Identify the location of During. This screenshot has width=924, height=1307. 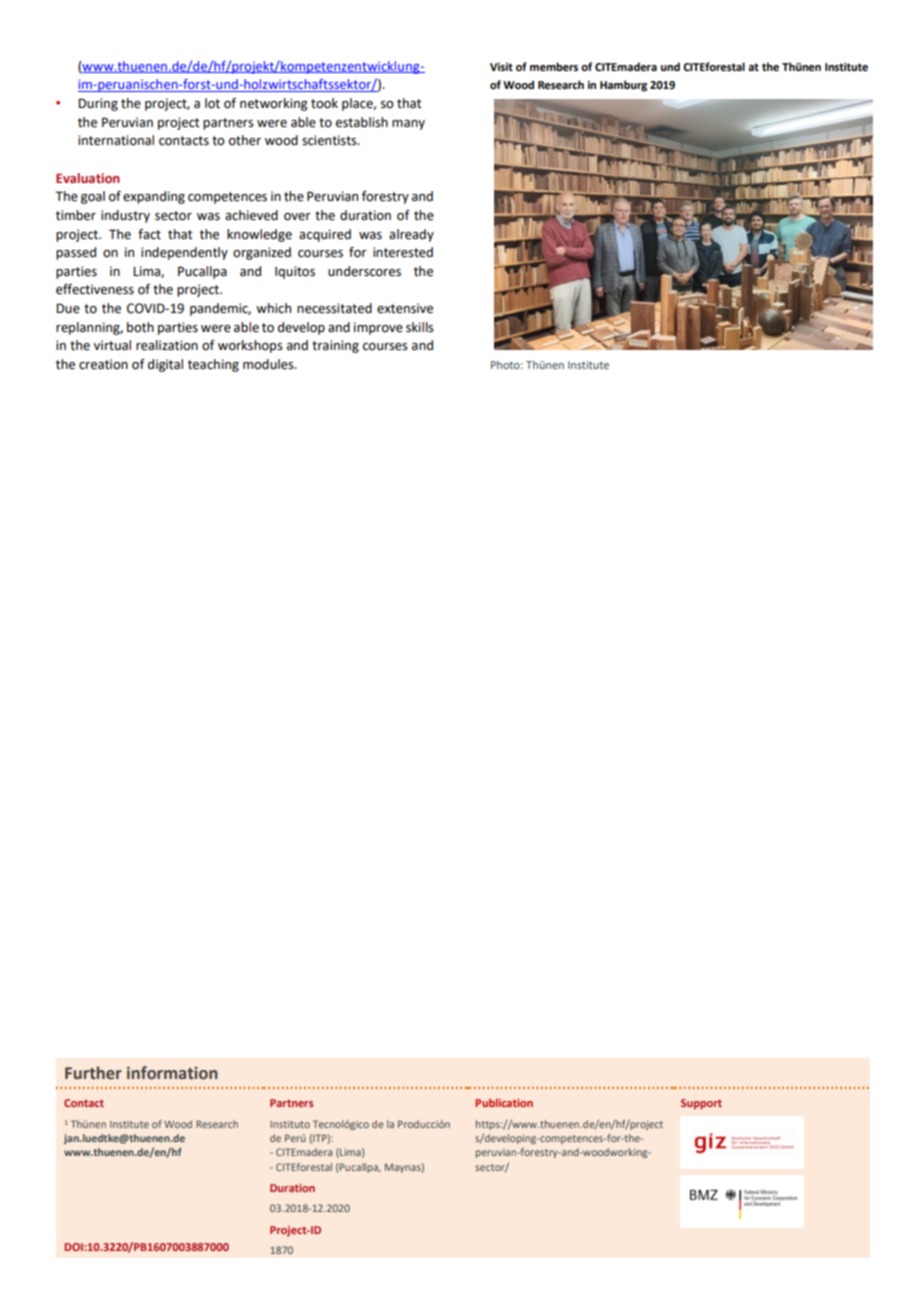
(98, 104).
